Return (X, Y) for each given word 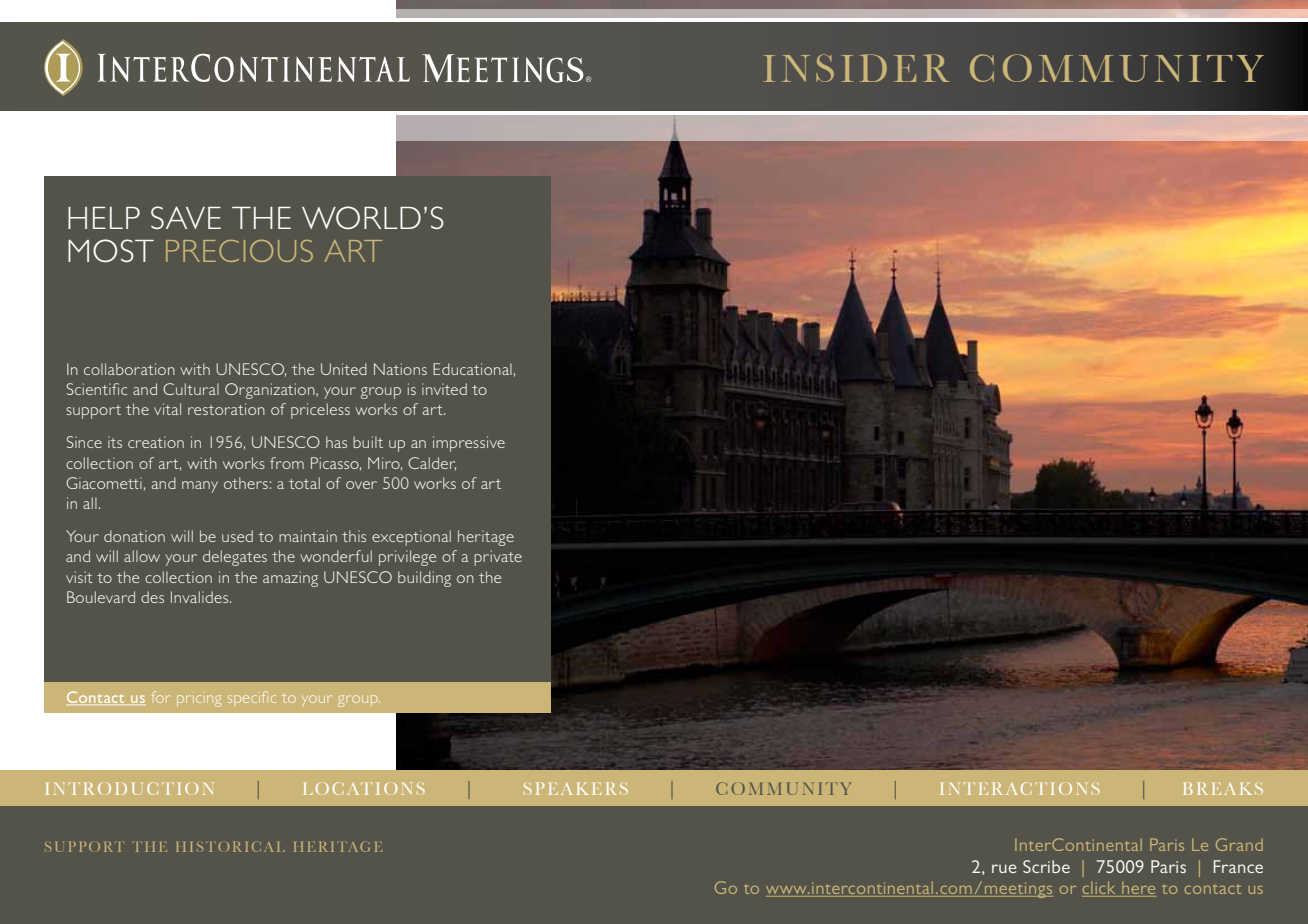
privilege (407, 558)
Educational (472, 369)
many (200, 487)
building (424, 579)
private (498, 558)
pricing (199, 701)
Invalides (201, 597)
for (161, 697)
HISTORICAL (230, 846)
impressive (469, 444)
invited (444, 389)
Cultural (191, 389)
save (186, 217)
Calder (432, 464)
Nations (400, 369)
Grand (1239, 844)
